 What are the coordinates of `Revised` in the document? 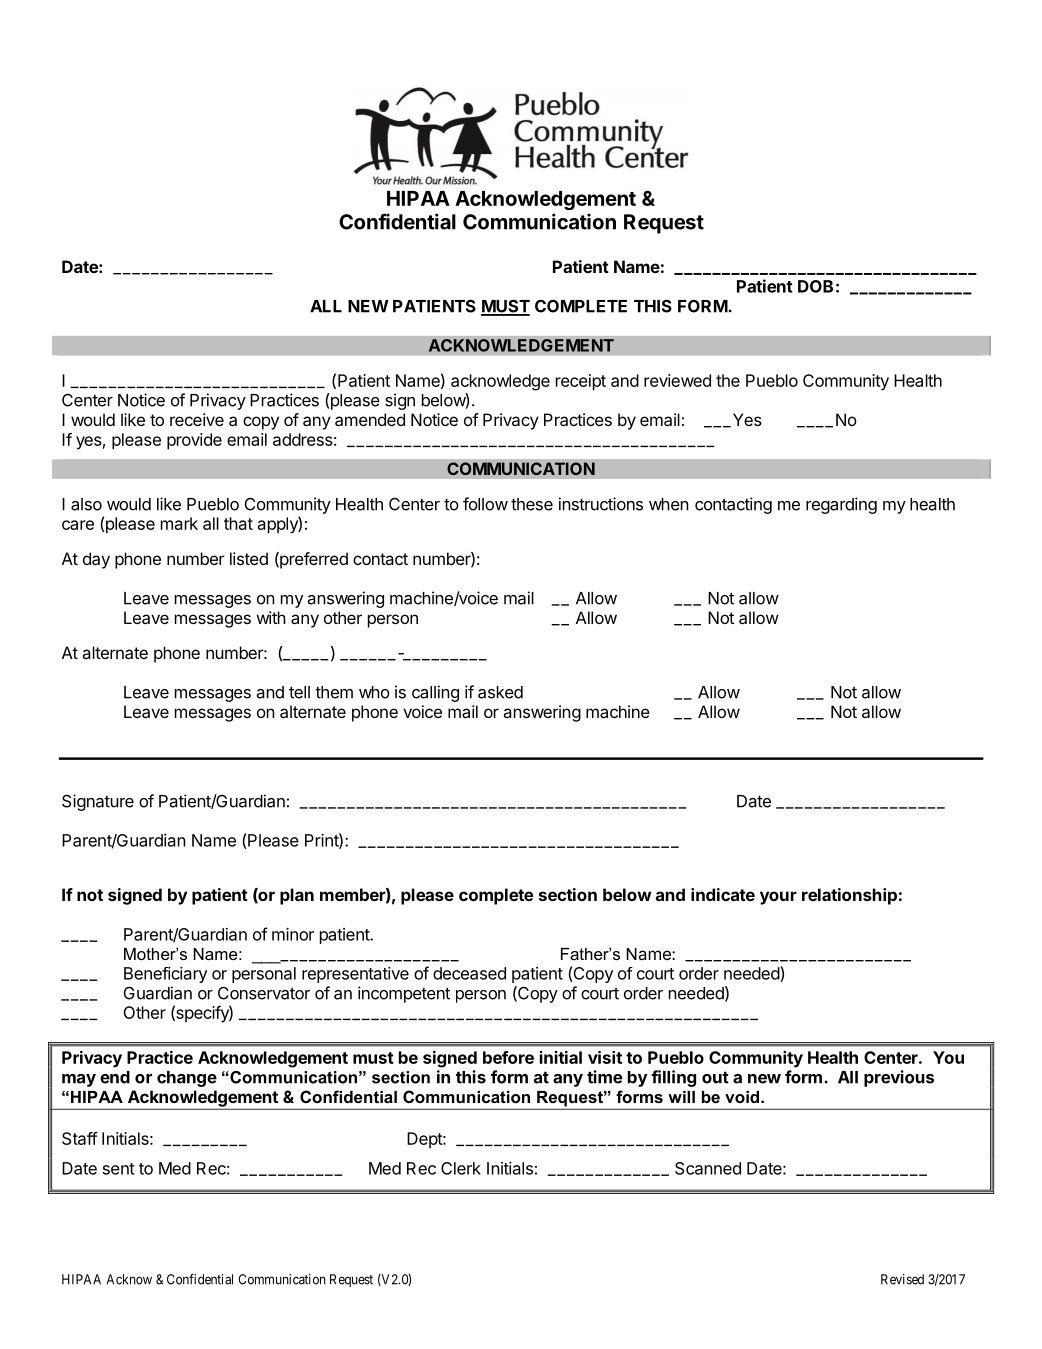 It's located at (902, 1279).
